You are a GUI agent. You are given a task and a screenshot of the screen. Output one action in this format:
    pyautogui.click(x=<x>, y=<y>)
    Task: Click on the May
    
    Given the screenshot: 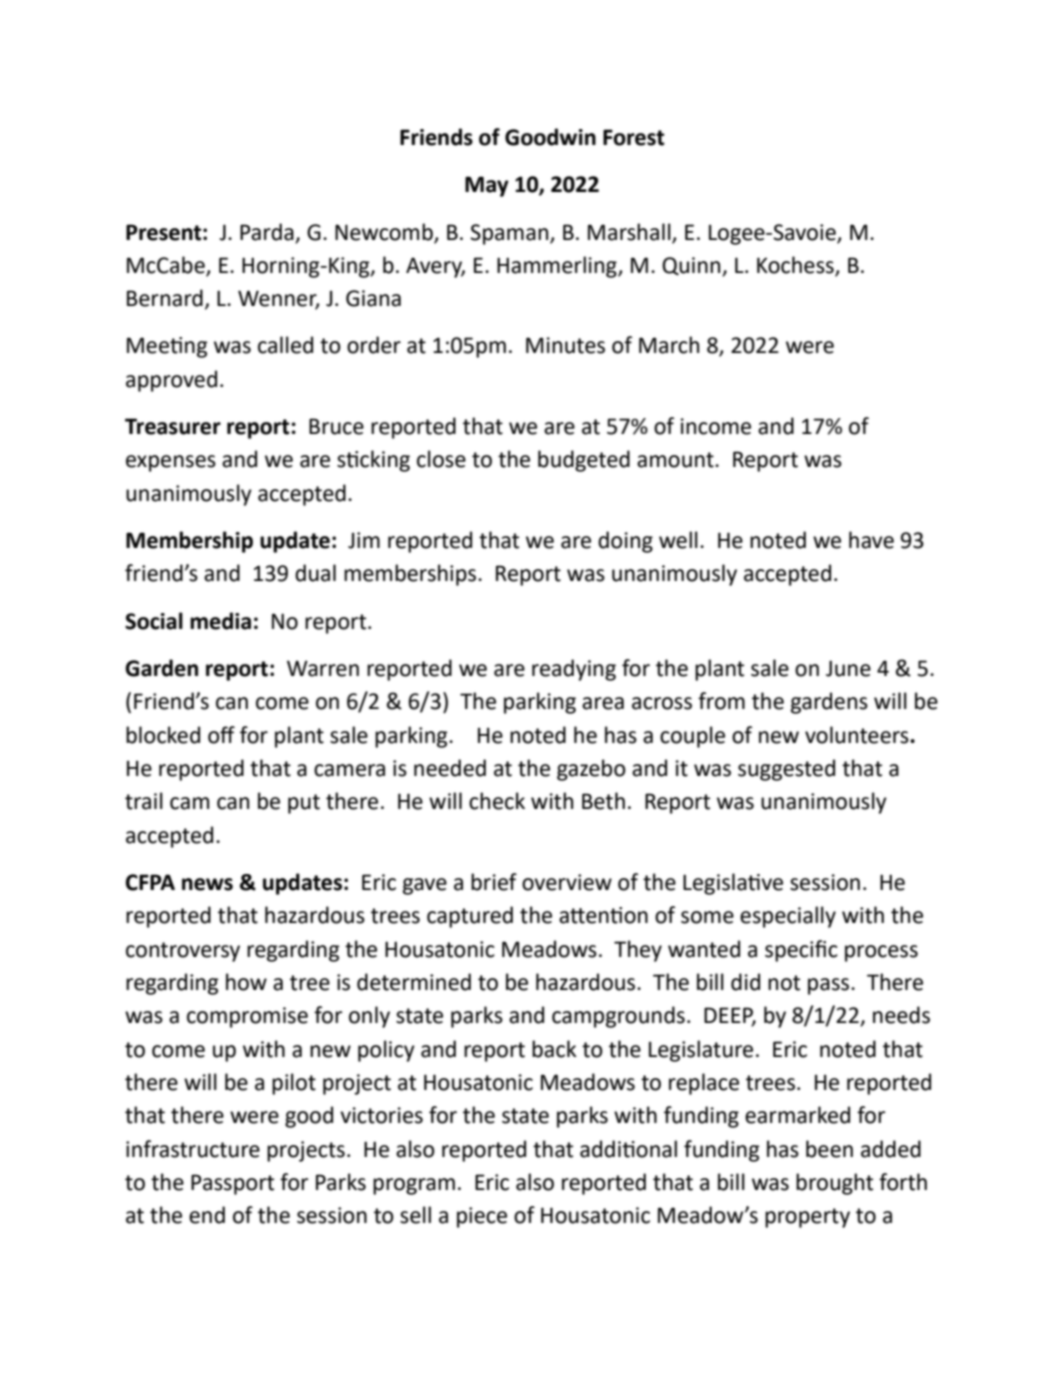 What is the action you would take?
    pyautogui.click(x=487, y=186)
